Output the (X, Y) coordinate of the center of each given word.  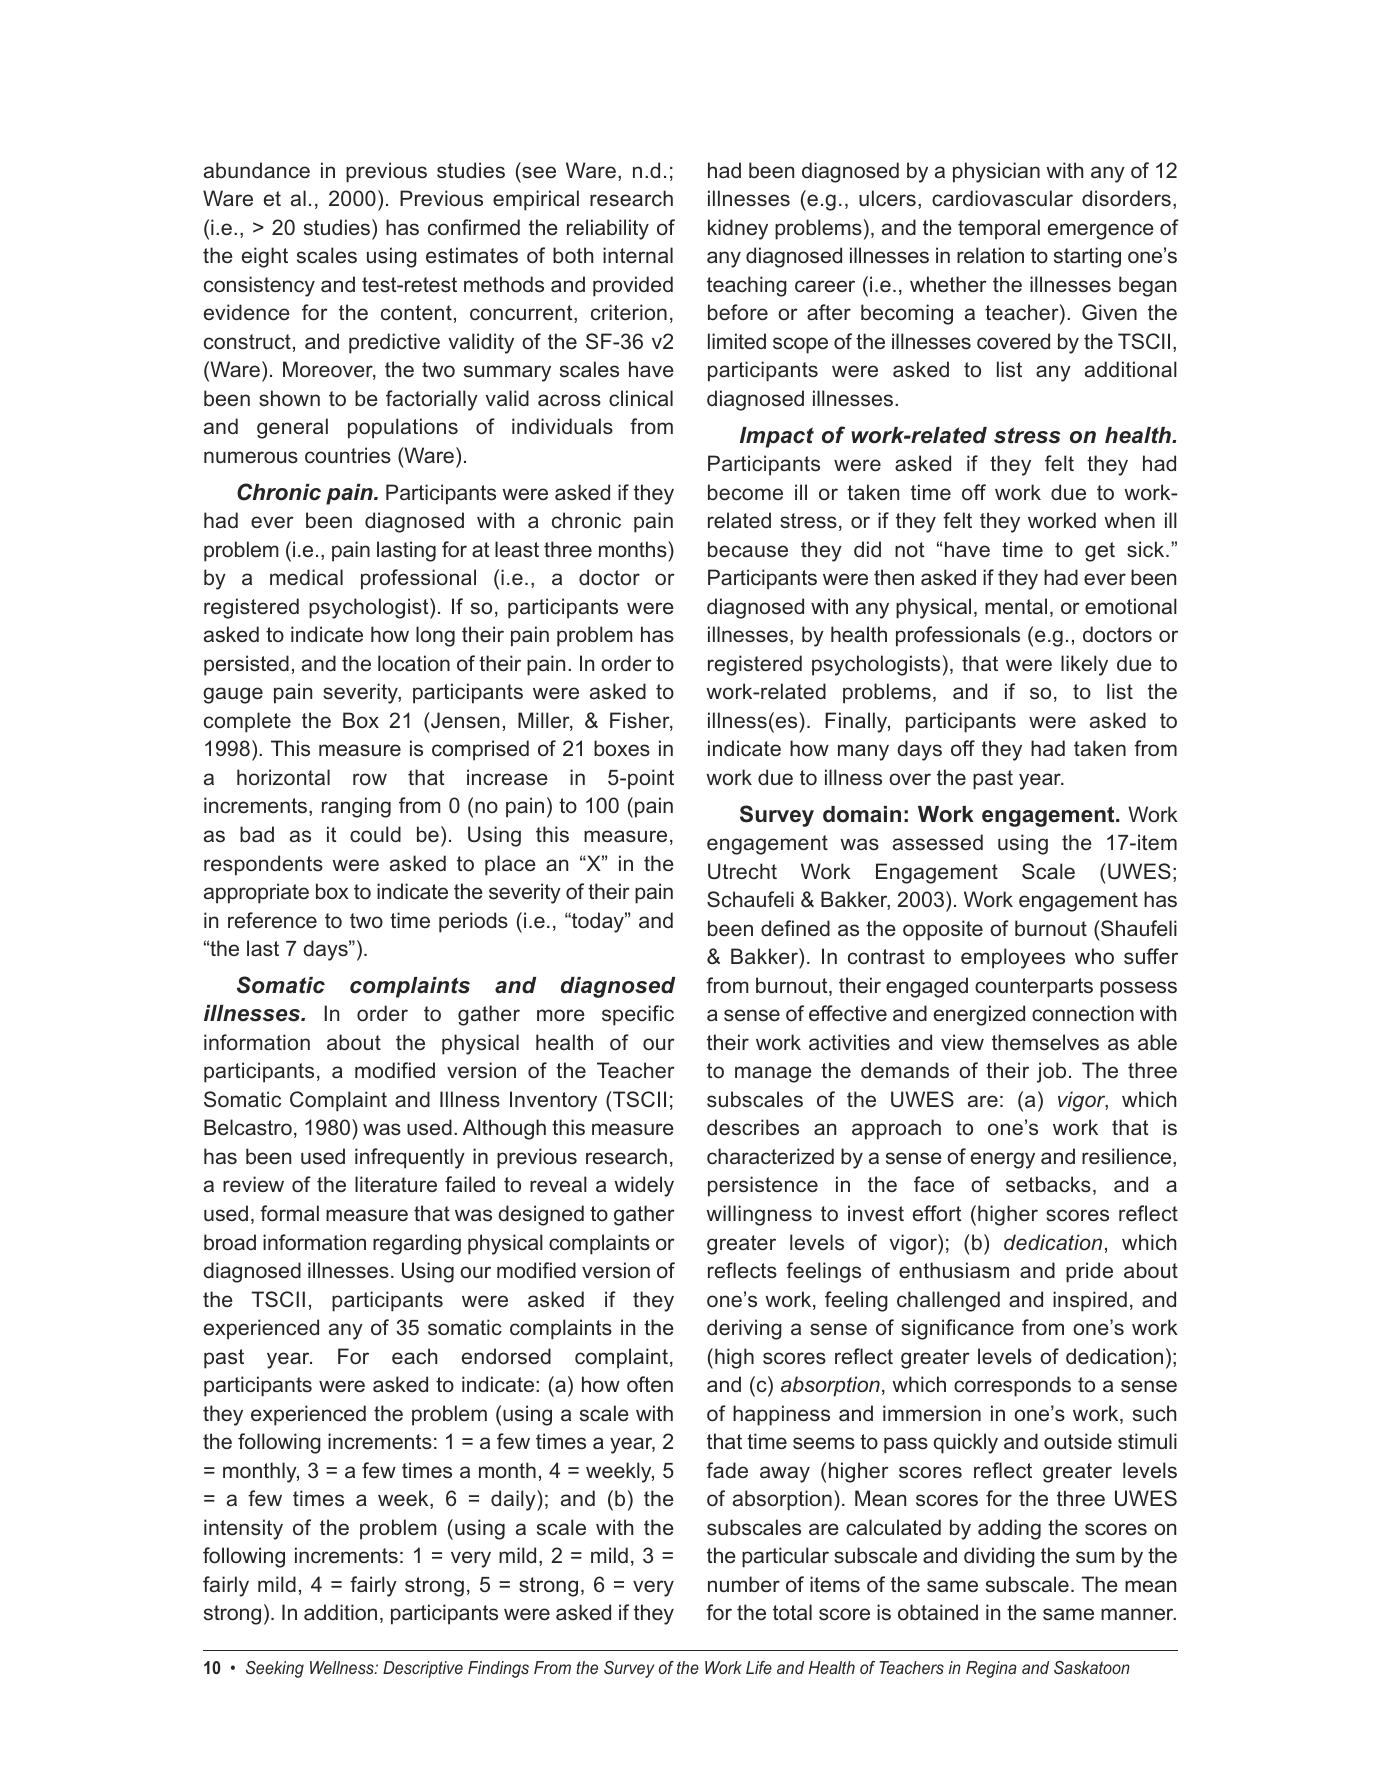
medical (306, 577)
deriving (744, 1329)
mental (1016, 606)
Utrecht (742, 871)
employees (1013, 958)
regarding (417, 1244)
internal (638, 255)
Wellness (343, 1667)
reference (272, 920)
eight (265, 257)
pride (1089, 1272)
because (748, 549)
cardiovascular (1002, 198)
